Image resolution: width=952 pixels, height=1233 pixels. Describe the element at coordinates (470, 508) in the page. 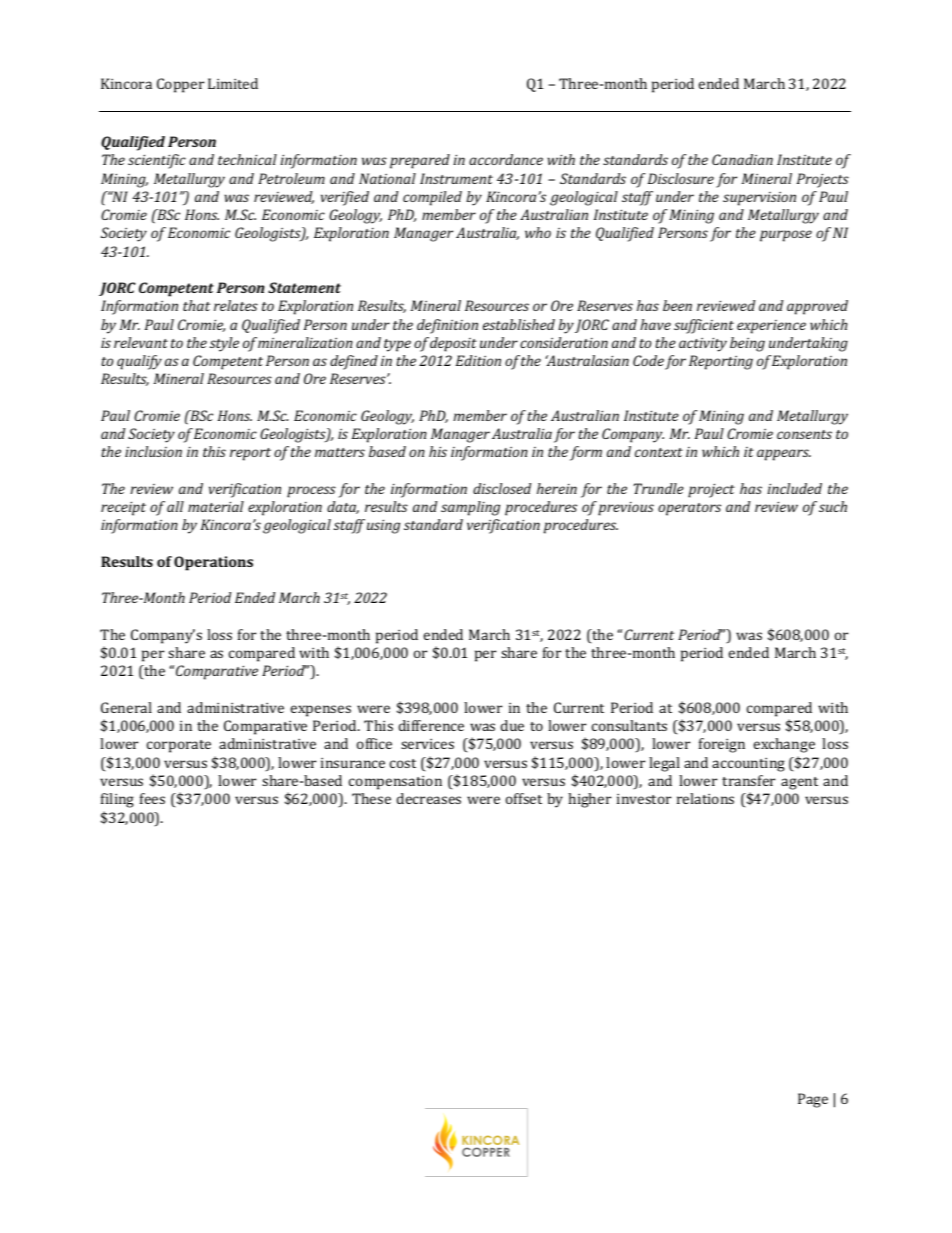

I see `sampling` at that location.
